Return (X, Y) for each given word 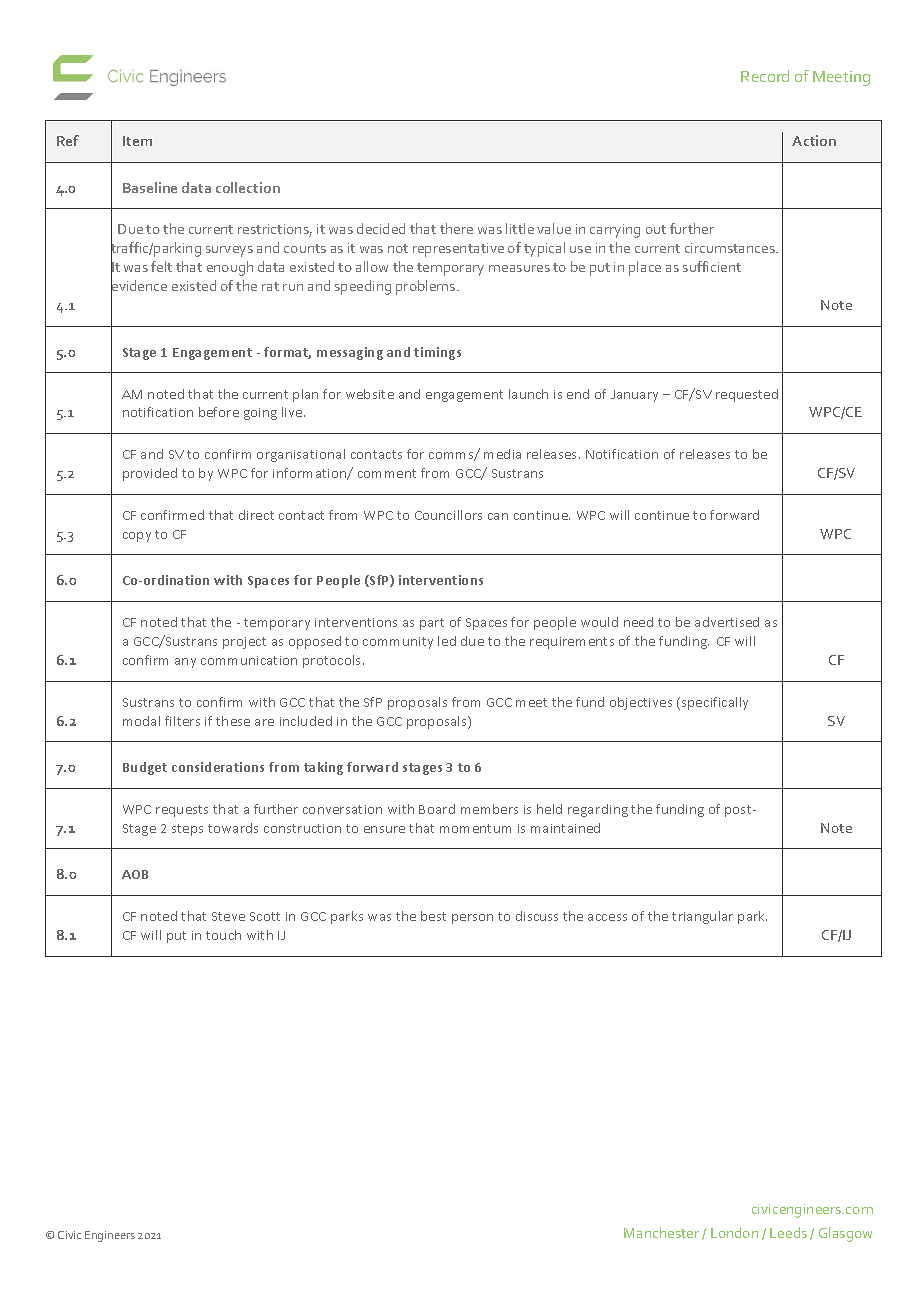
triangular (702, 917)
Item (137, 141)
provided (150, 474)
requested (747, 395)
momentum (475, 828)
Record (765, 76)
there (456, 228)
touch (223, 935)
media (502, 454)
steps (187, 830)
